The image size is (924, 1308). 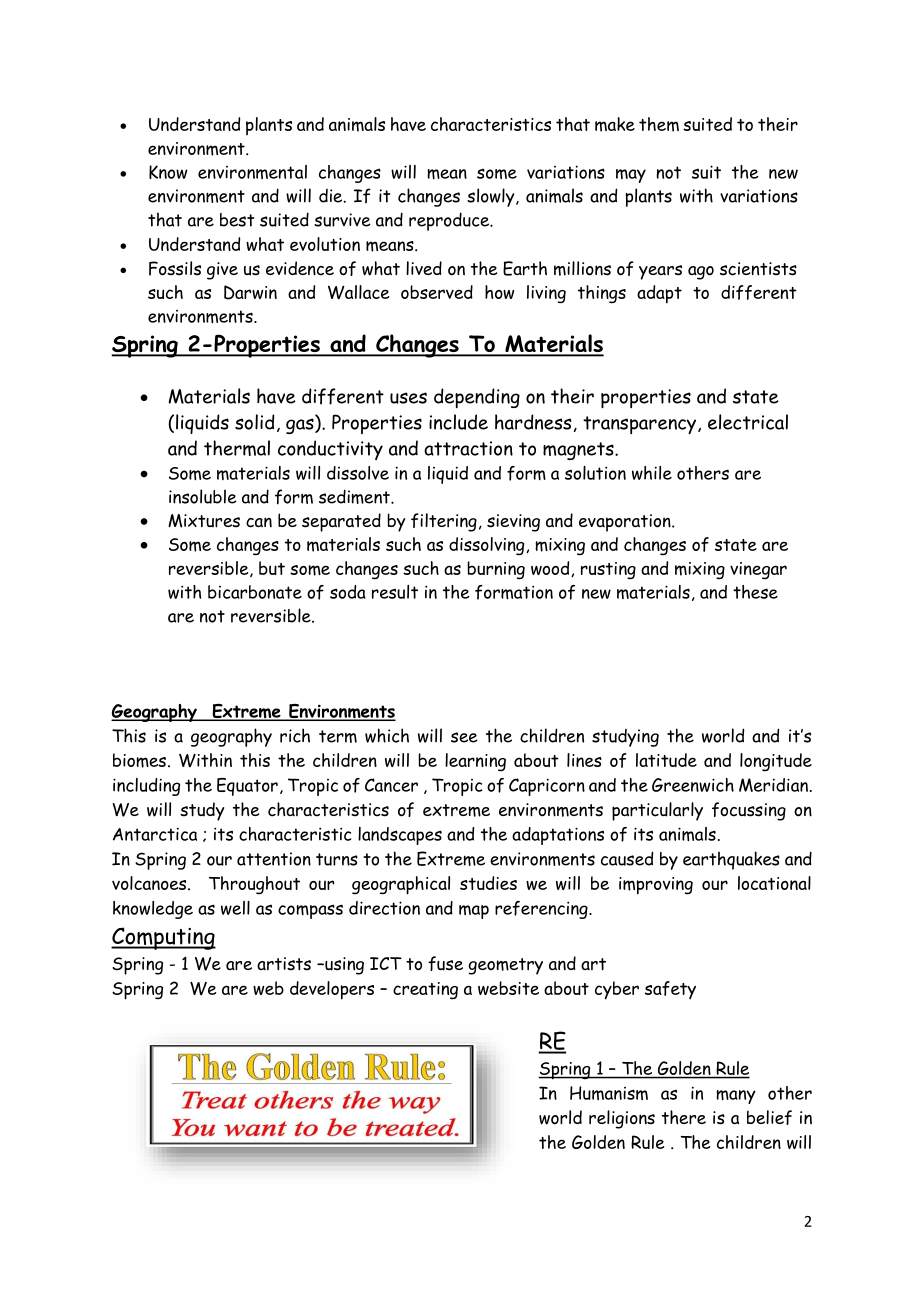 What do you see at coordinates (693, 785) in the page?
I see `Greenwich` at bounding box center [693, 785].
